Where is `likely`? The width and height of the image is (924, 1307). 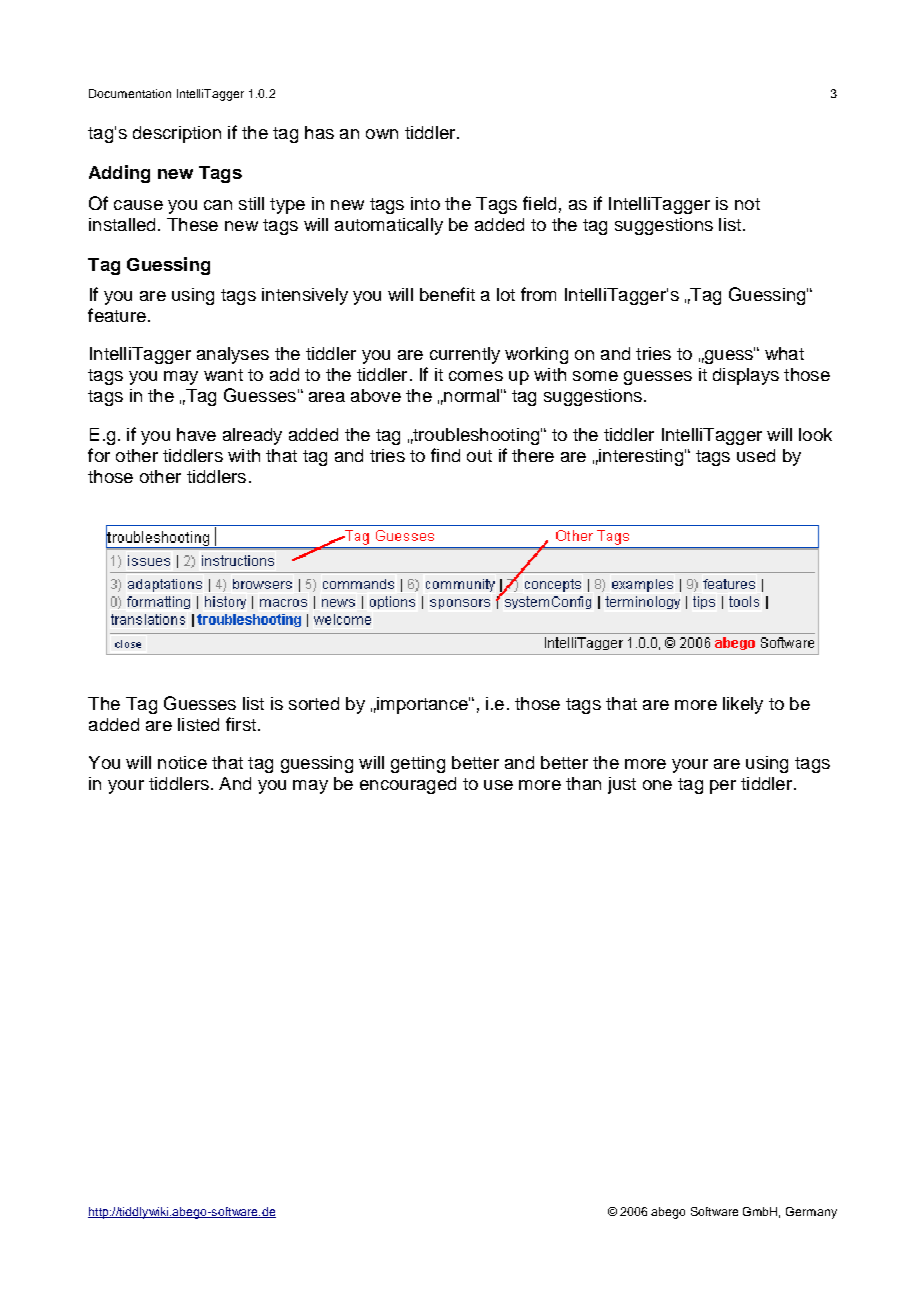
likely is located at coordinates (743, 705).
